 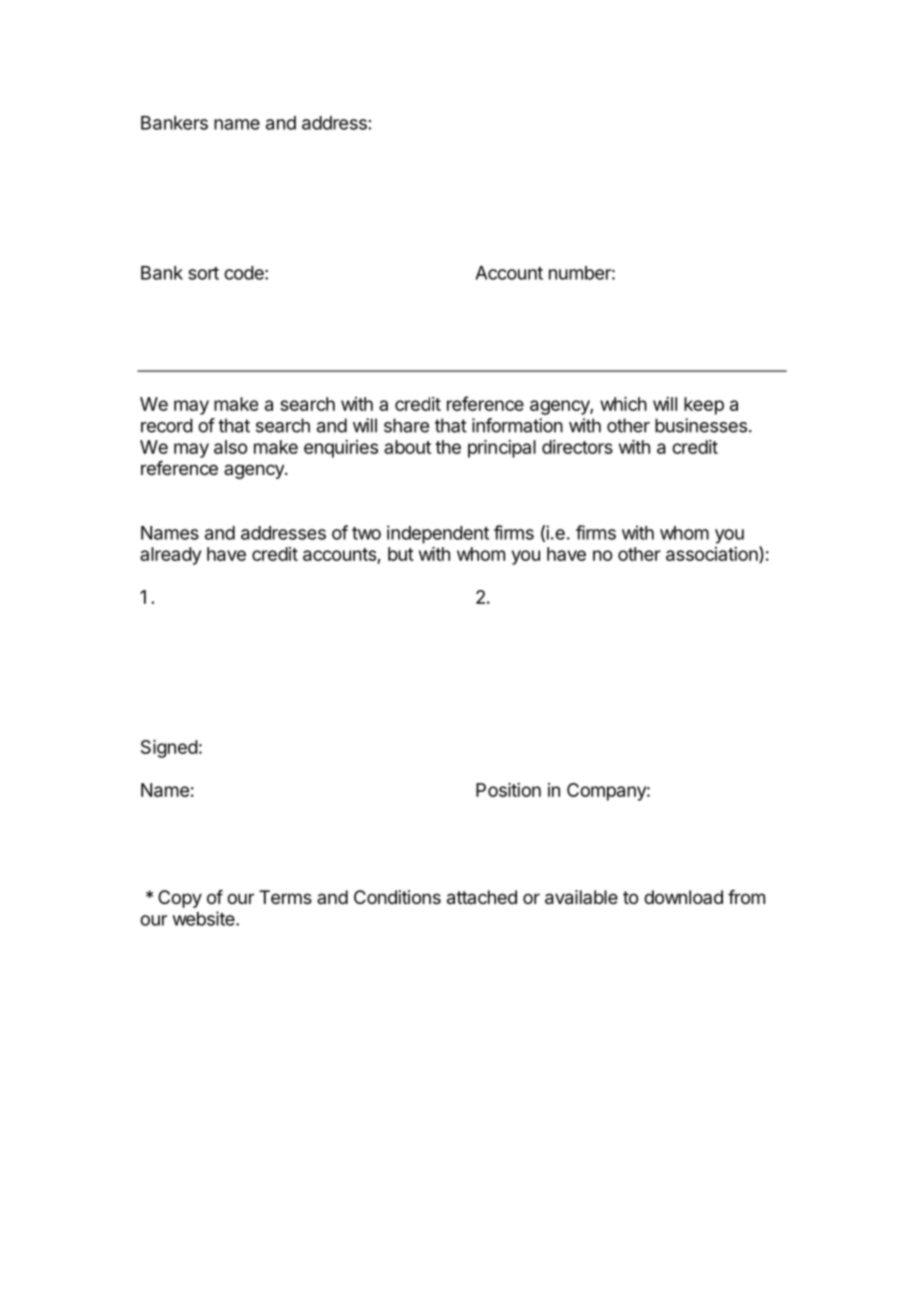 I want to click on share, so click(x=406, y=425).
